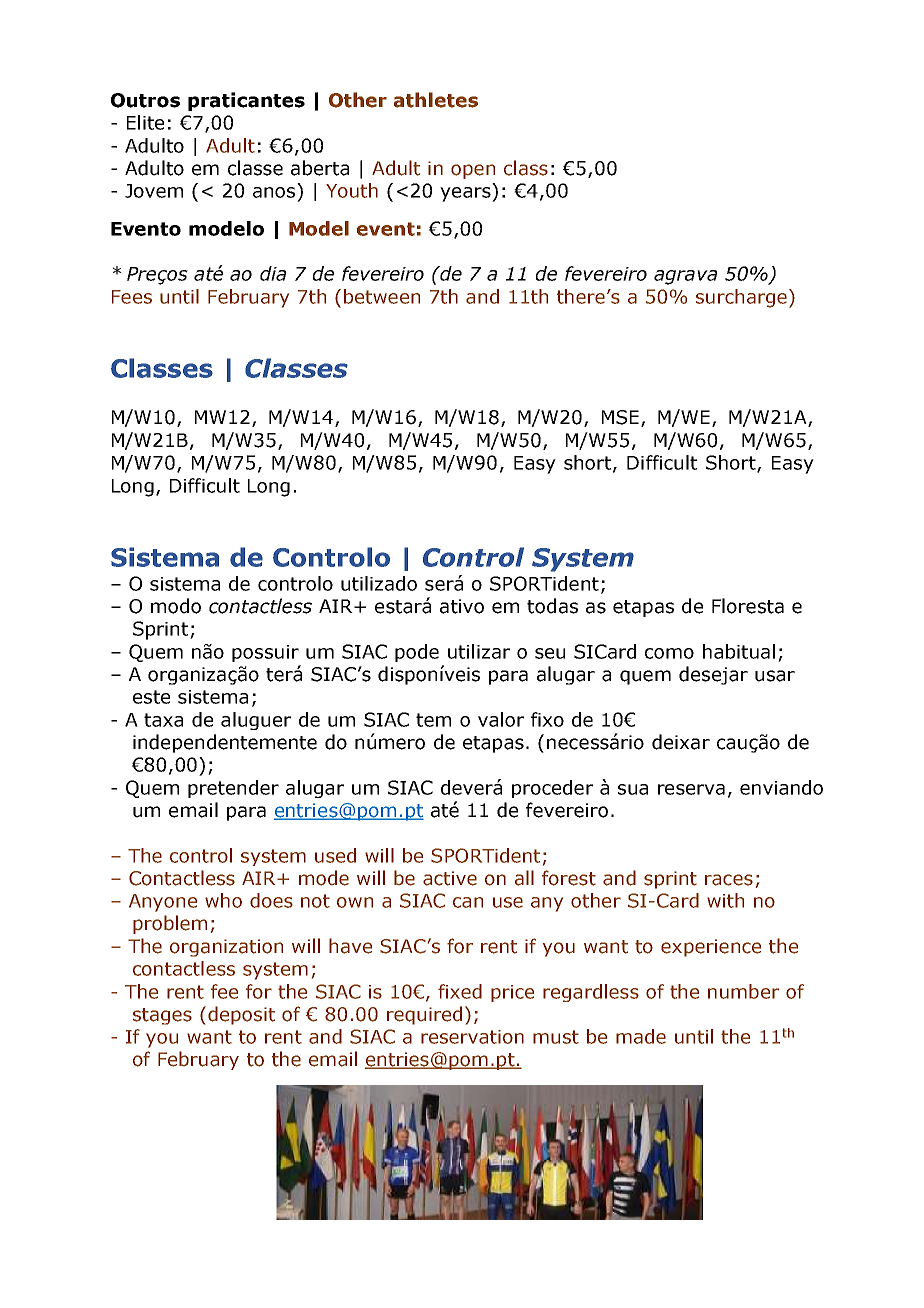 The width and height of the screenshot is (924, 1308). Describe the element at coordinates (145, 122) in the screenshot. I see `Elite` at that location.
